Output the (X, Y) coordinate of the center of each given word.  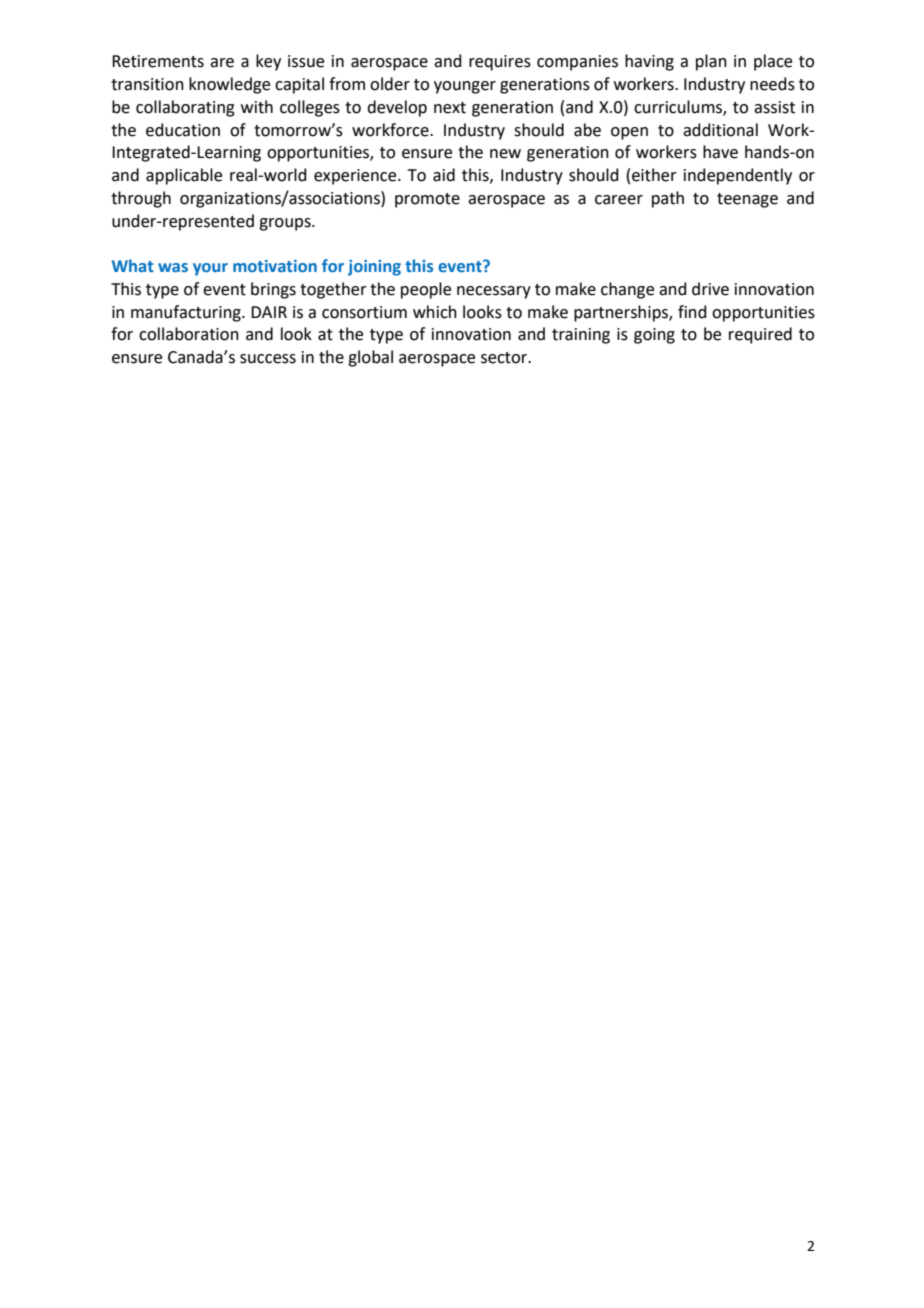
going (654, 336)
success (268, 359)
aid (444, 175)
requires (500, 63)
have (720, 152)
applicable (184, 176)
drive (710, 289)
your (210, 269)
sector (505, 358)
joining (374, 268)
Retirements (158, 61)
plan (711, 62)
